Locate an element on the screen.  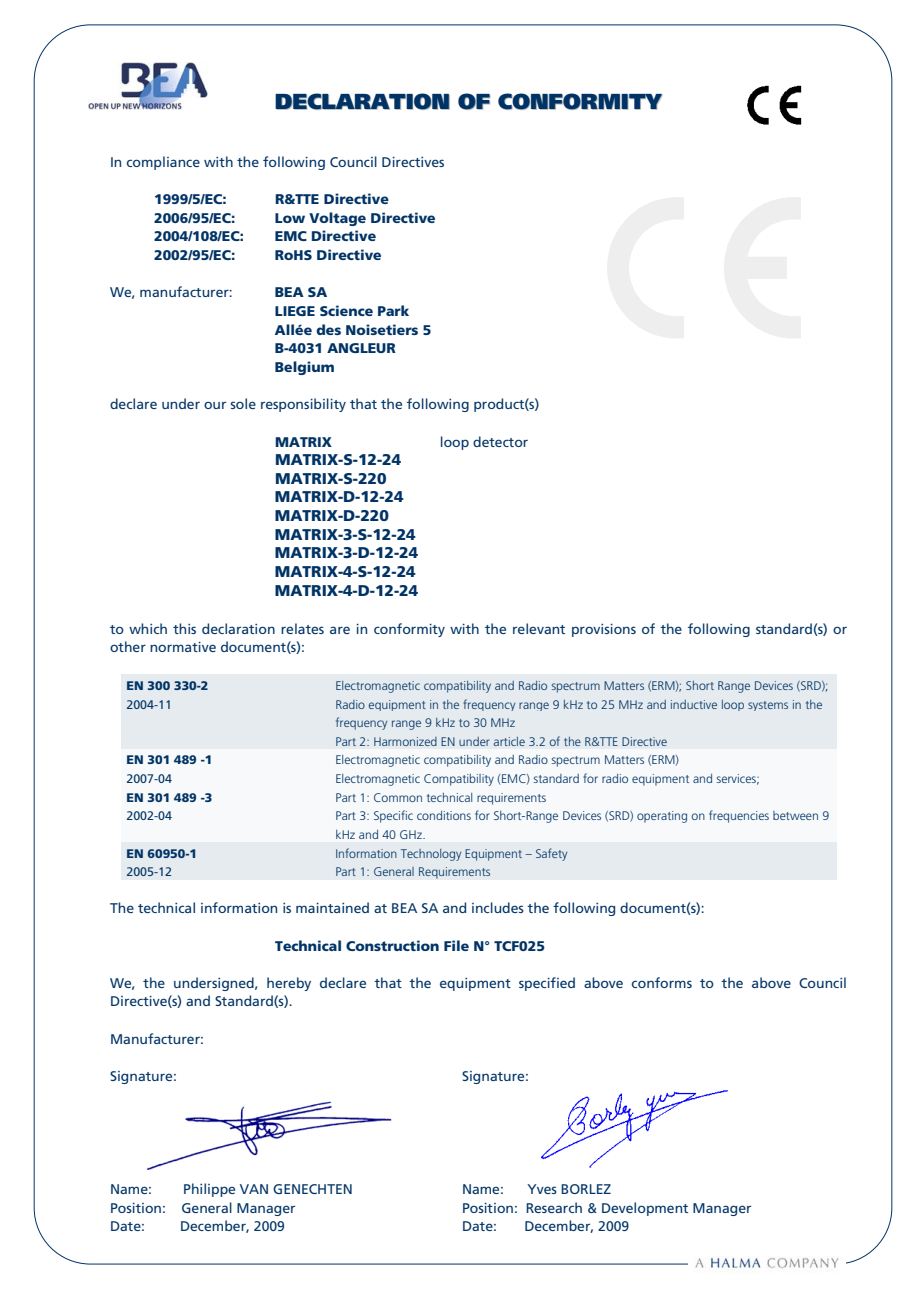
Yves is located at coordinates (542, 1189).
